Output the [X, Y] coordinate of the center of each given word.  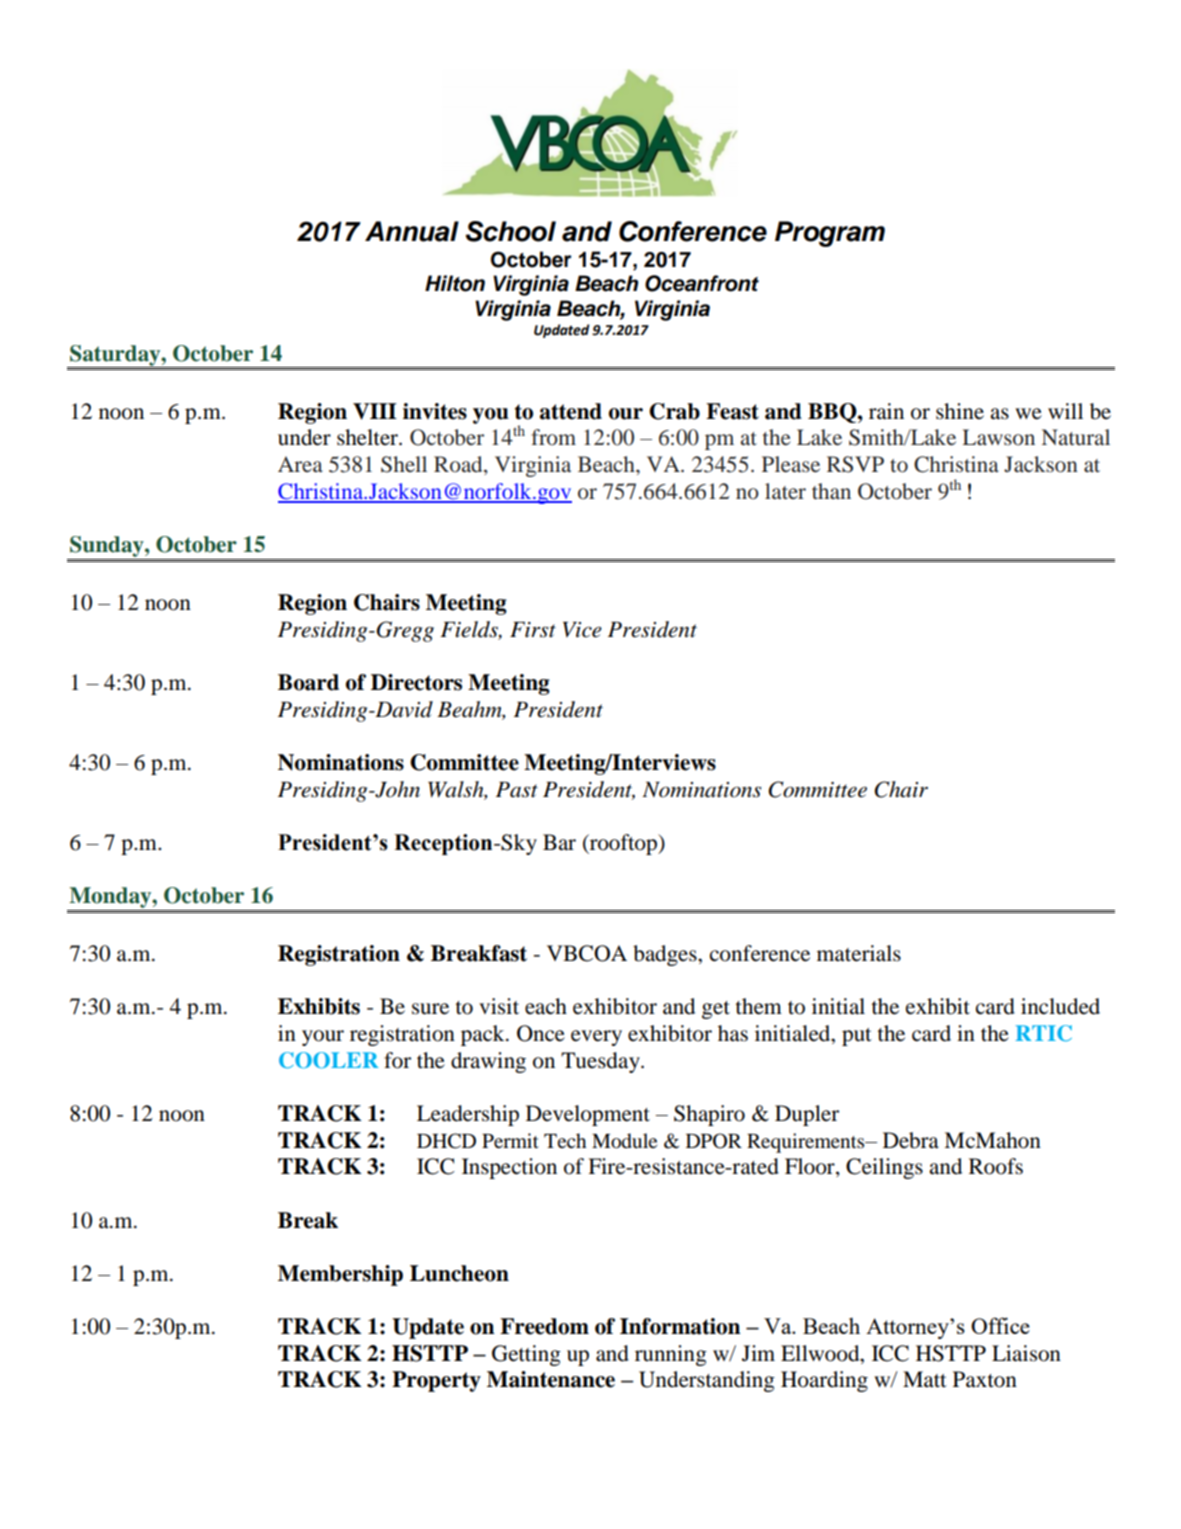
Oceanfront [702, 283]
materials [859, 953]
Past [517, 790]
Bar [559, 842]
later [785, 491]
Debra [911, 1140]
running [671, 1355]
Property [436, 1381]
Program [830, 234]
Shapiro [709, 1115]
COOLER [329, 1060]
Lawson [999, 437]
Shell [404, 464]
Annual [412, 231]
